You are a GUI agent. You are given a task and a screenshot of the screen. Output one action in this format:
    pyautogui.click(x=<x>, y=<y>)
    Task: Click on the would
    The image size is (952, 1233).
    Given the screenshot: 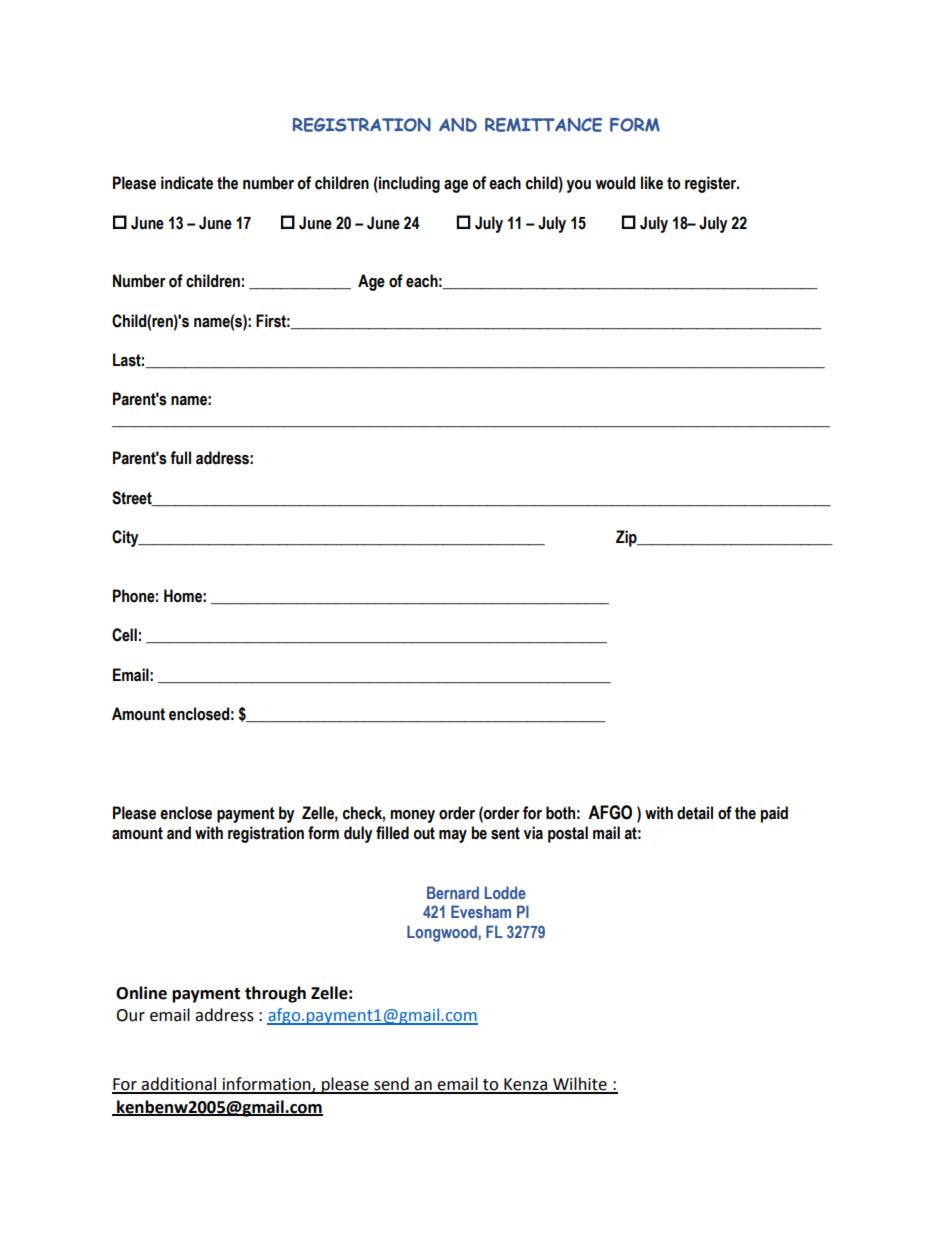 What is the action you would take?
    pyautogui.click(x=615, y=183)
